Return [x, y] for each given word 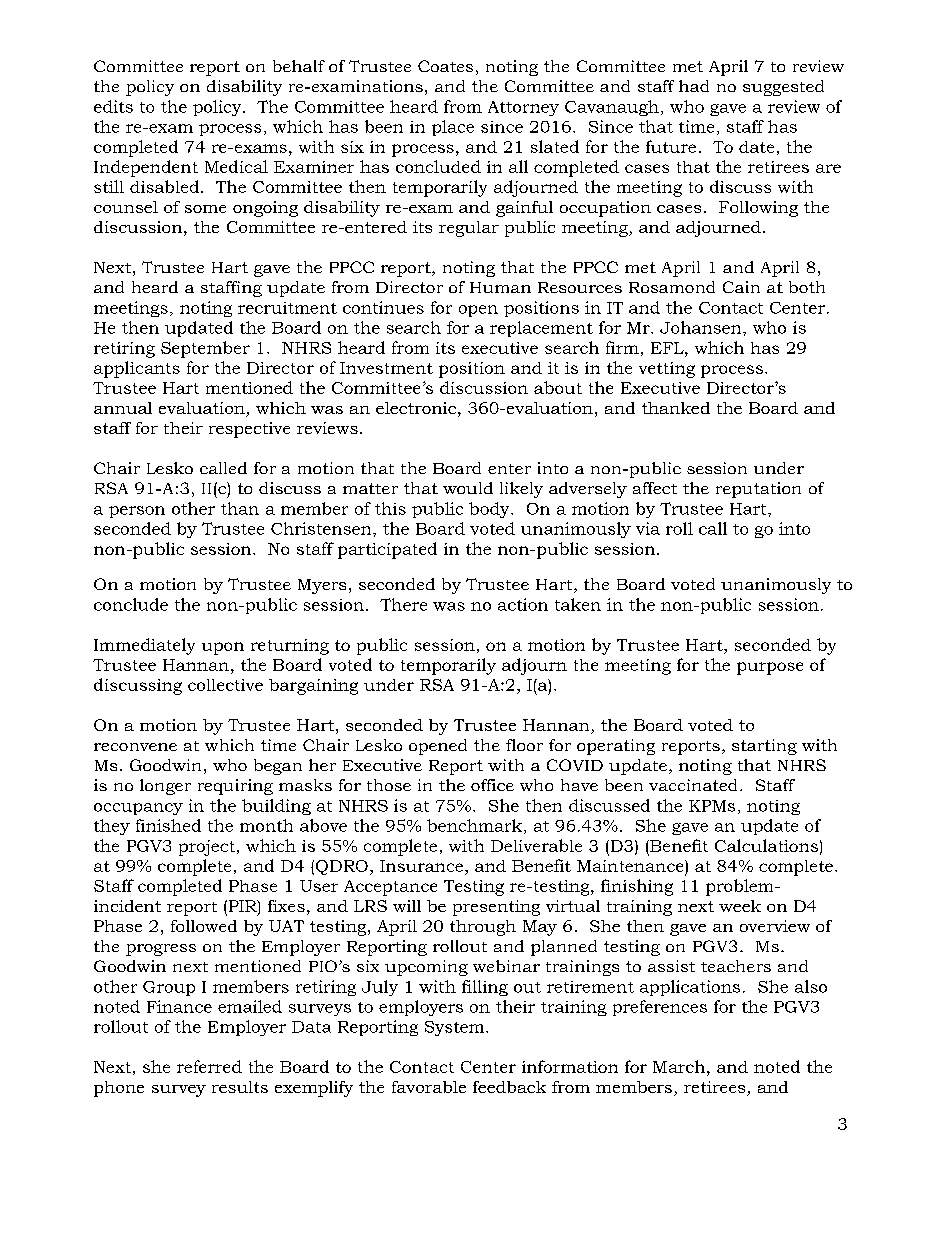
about [558, 387]
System [456, 1028]
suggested [783, 88]
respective [249, 430]
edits [113, 106]
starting [764, 747]
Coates [445, 66]
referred [209, 1066]
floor [524, 745]
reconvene [135, 747]
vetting [667, 370]
